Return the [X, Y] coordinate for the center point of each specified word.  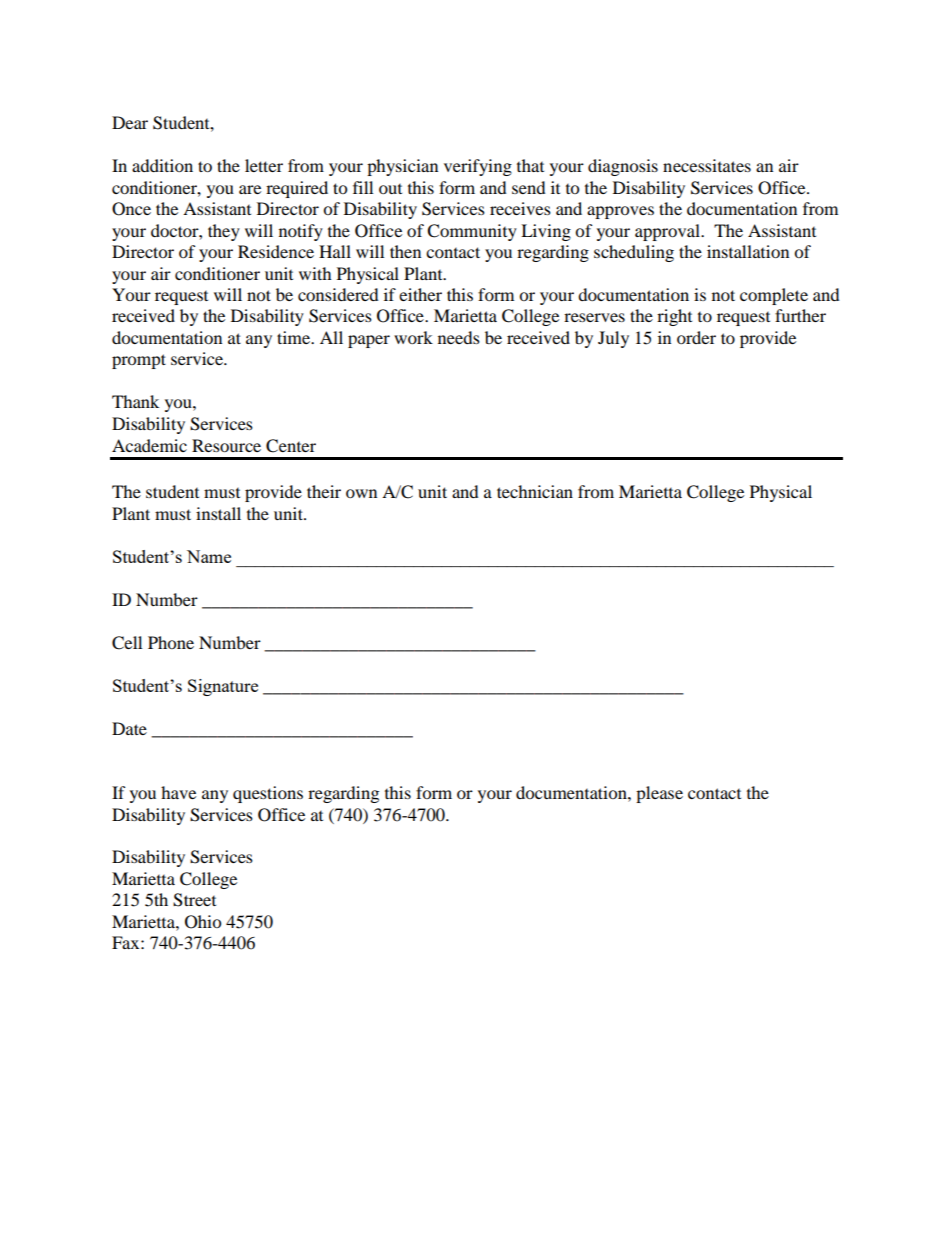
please [659, 794]
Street [194, 900]
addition [162, 165]
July [613, 339]
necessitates [707, 165]
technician [535, 491]
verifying [478, 167]
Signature [223, 687]
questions [268, 794]
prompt [139, 361]
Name [209, 556]
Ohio [203, 922]
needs [459, 337]
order [696, 337]
